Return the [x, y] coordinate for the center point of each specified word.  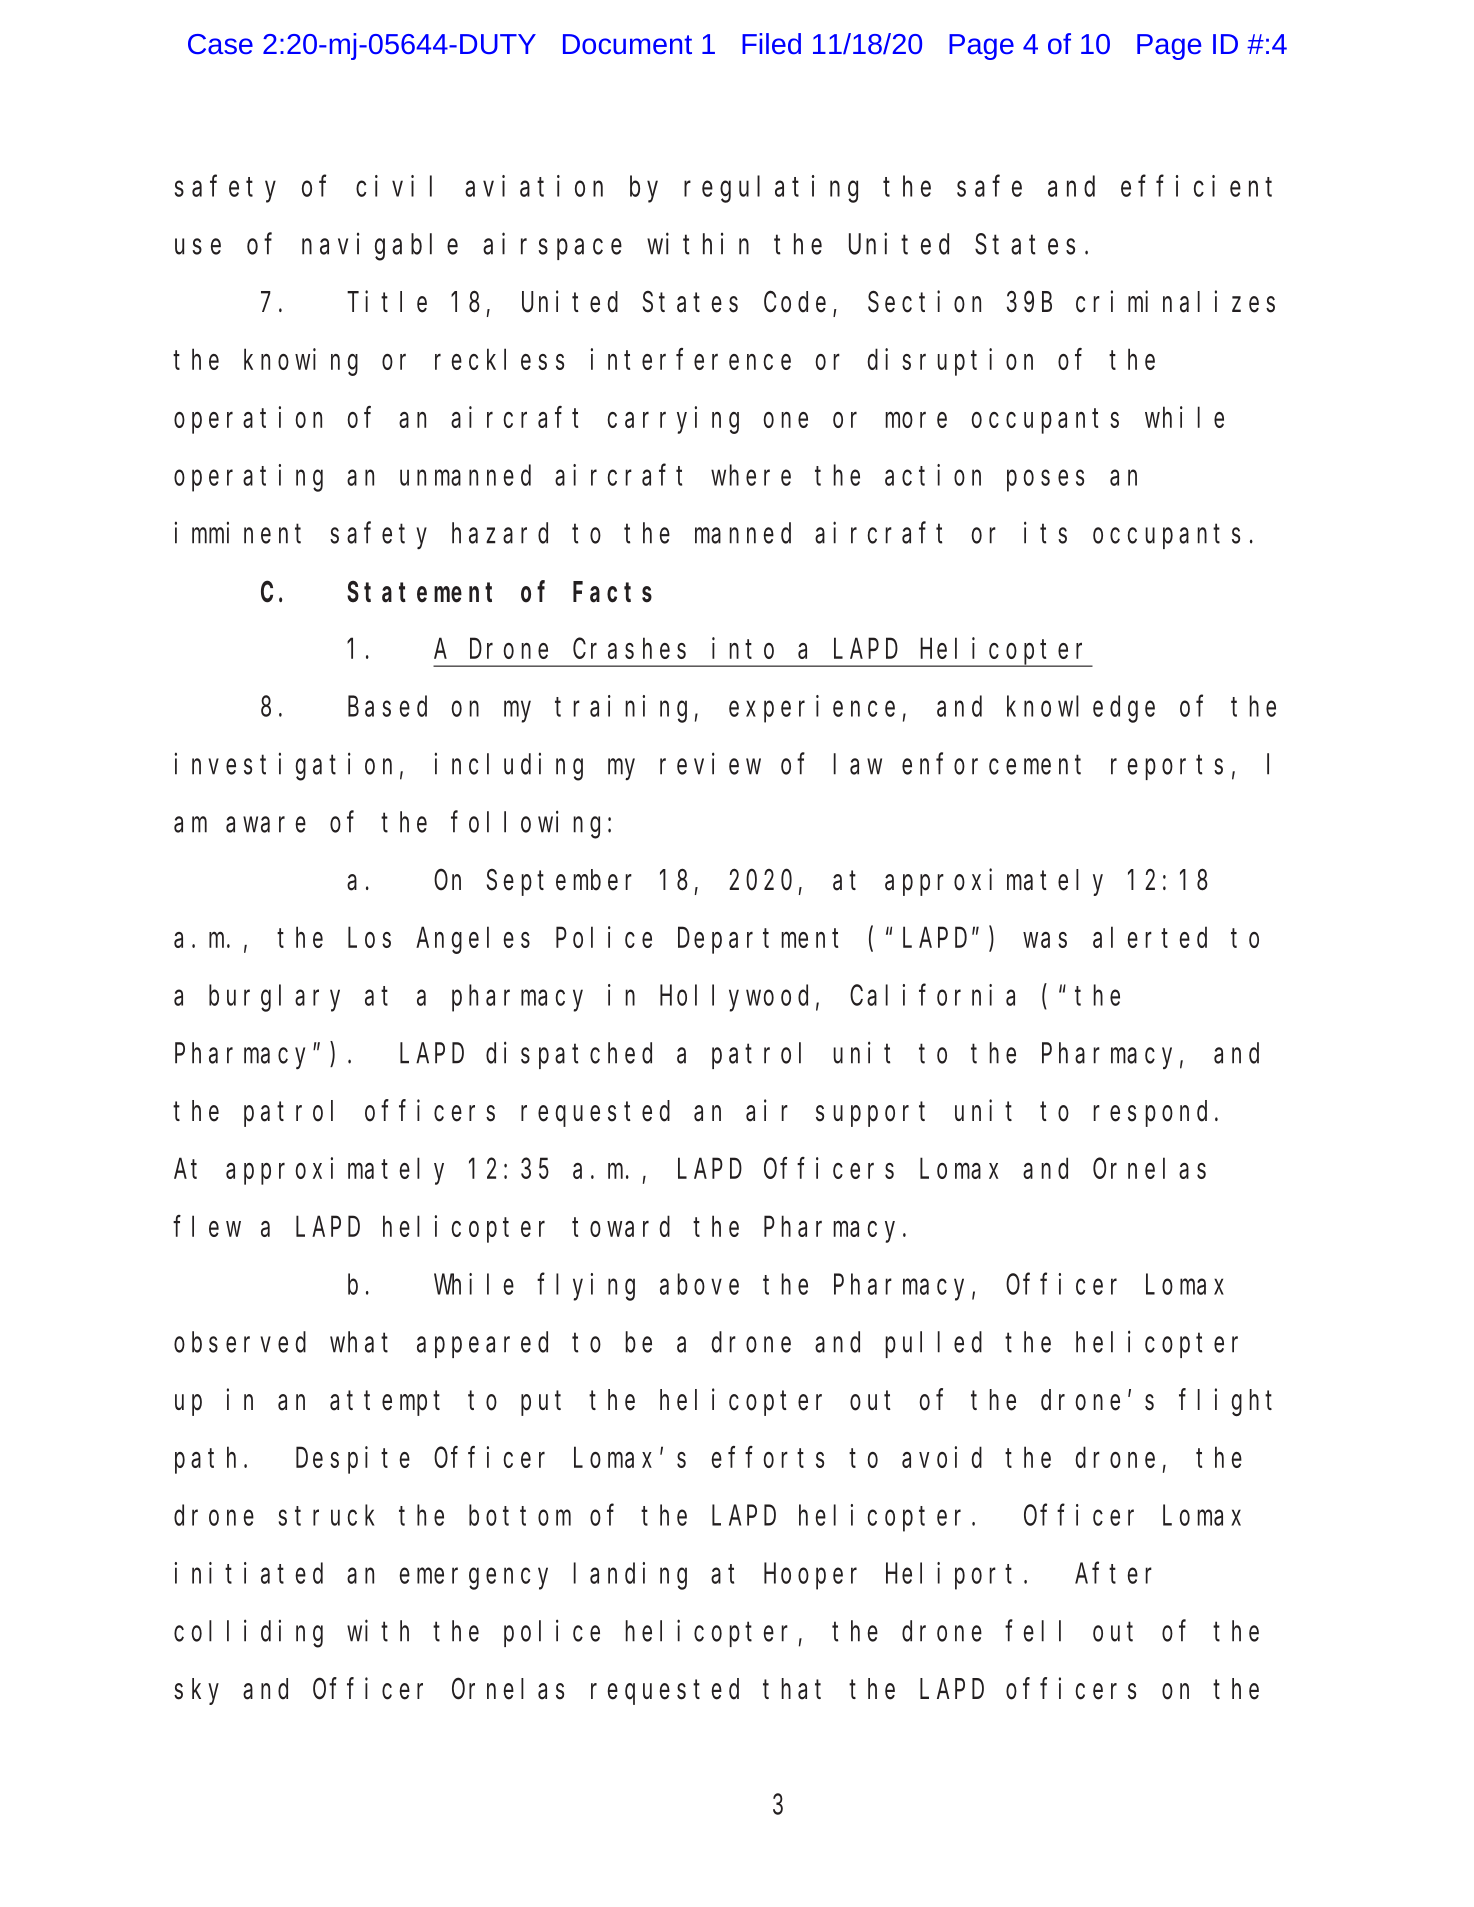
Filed [771, 43]
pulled [934, 1345]
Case [220, 44]
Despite [353, 1460]
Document [627, 44]
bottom [520, 1515]
